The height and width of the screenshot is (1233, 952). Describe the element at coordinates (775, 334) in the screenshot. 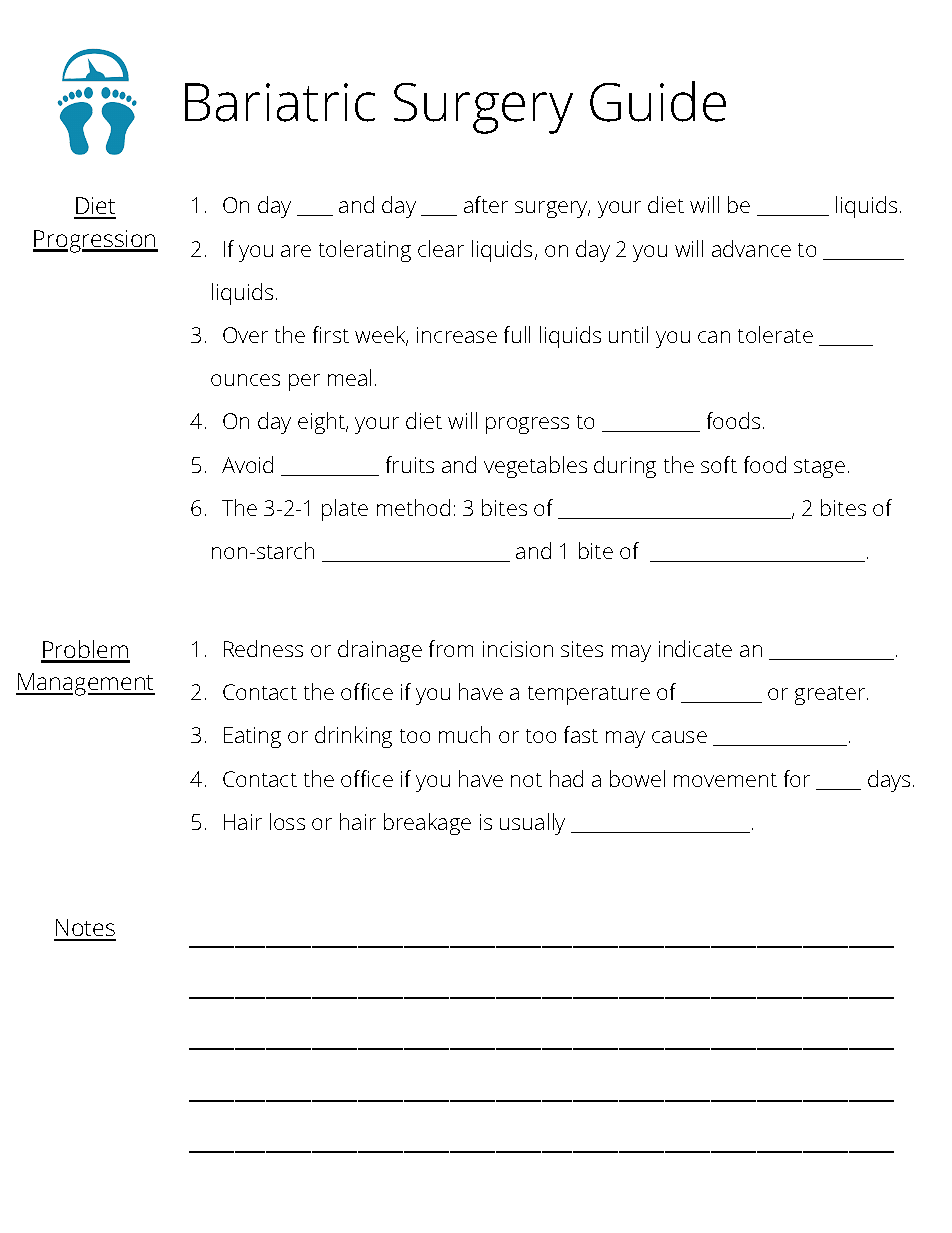

I see `tolerate` at that location.
